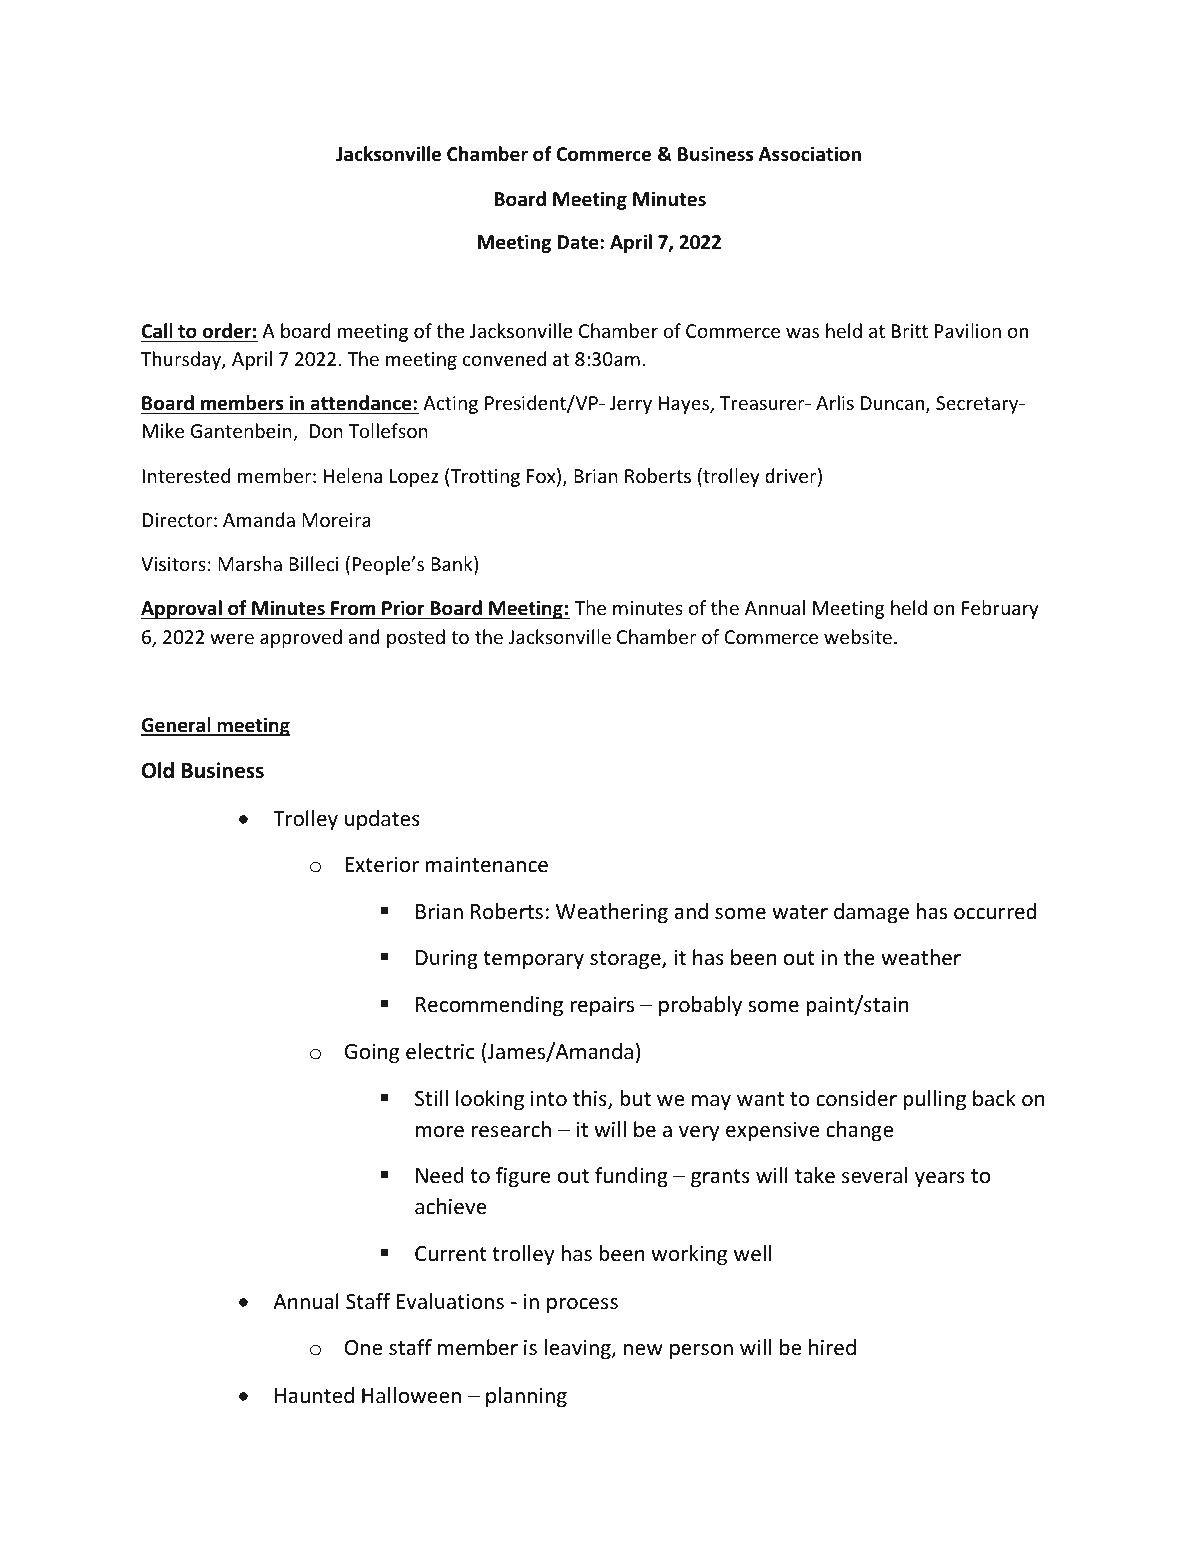  I want to click on Call, so click(157, 331).
